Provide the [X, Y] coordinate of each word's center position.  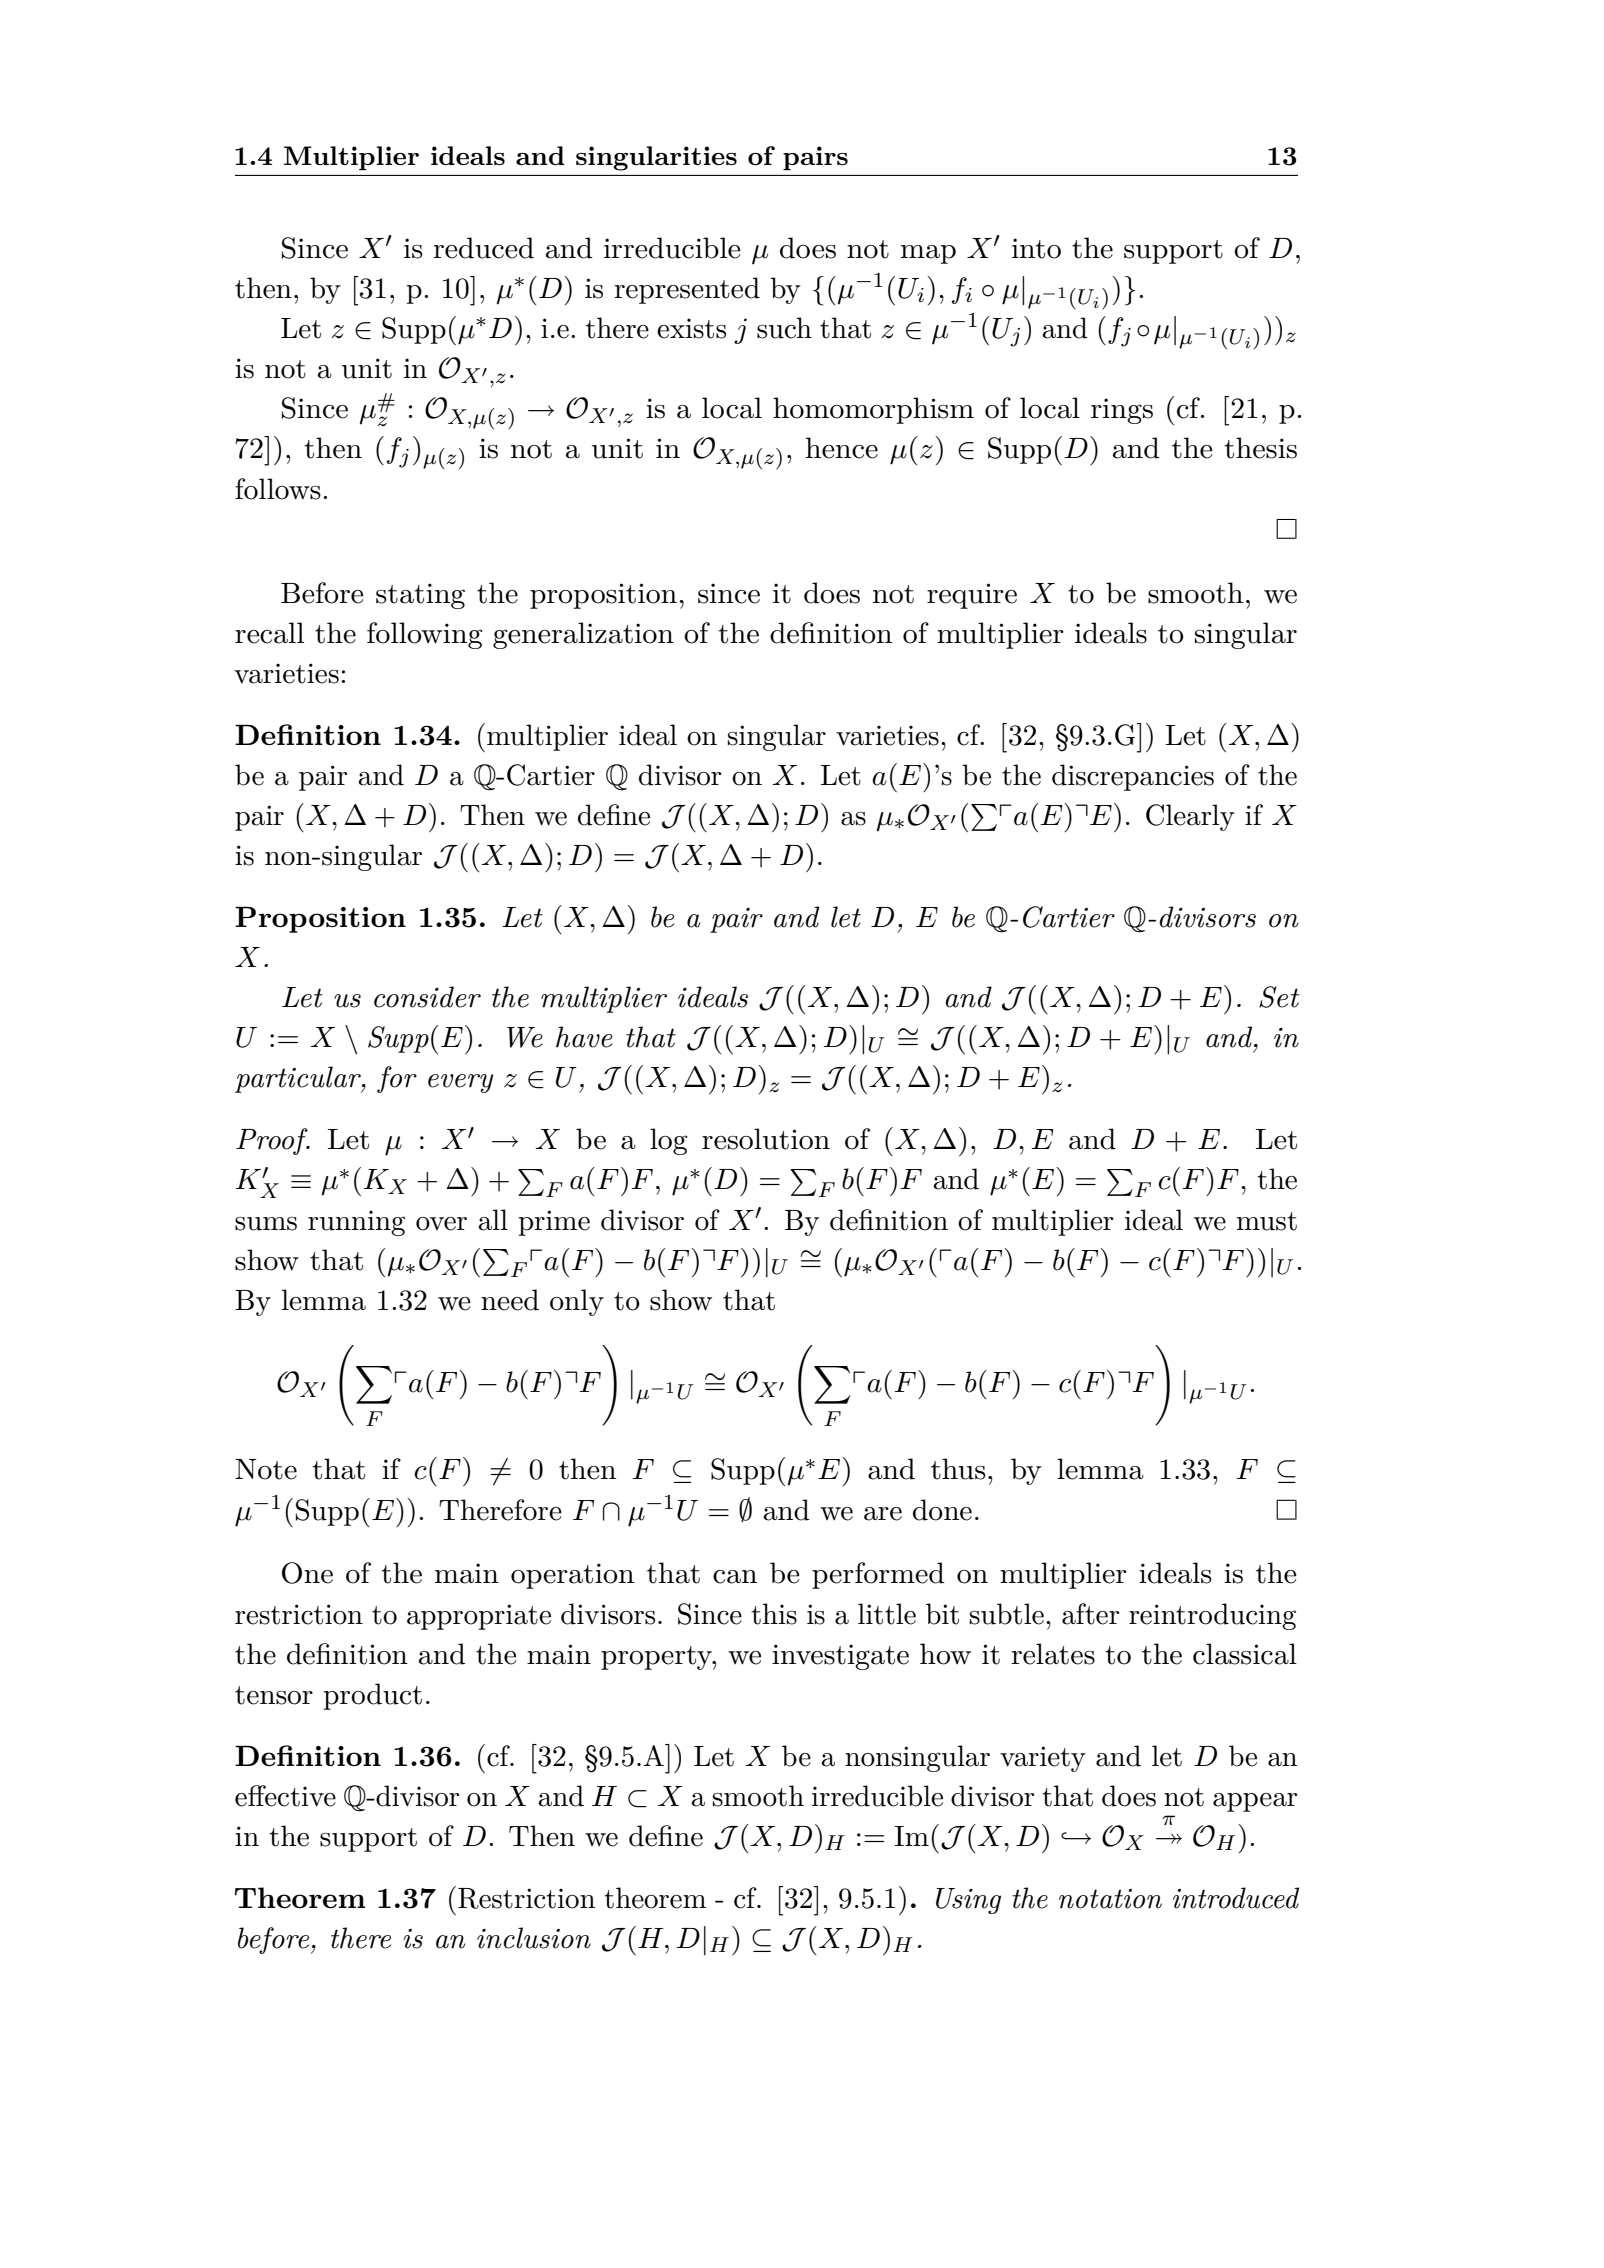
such [784, 328]
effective [285, 1796]
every [461, 1083]
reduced [483, 248]
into [1036, 248]
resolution [766, 1139]
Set [1279, 997]
